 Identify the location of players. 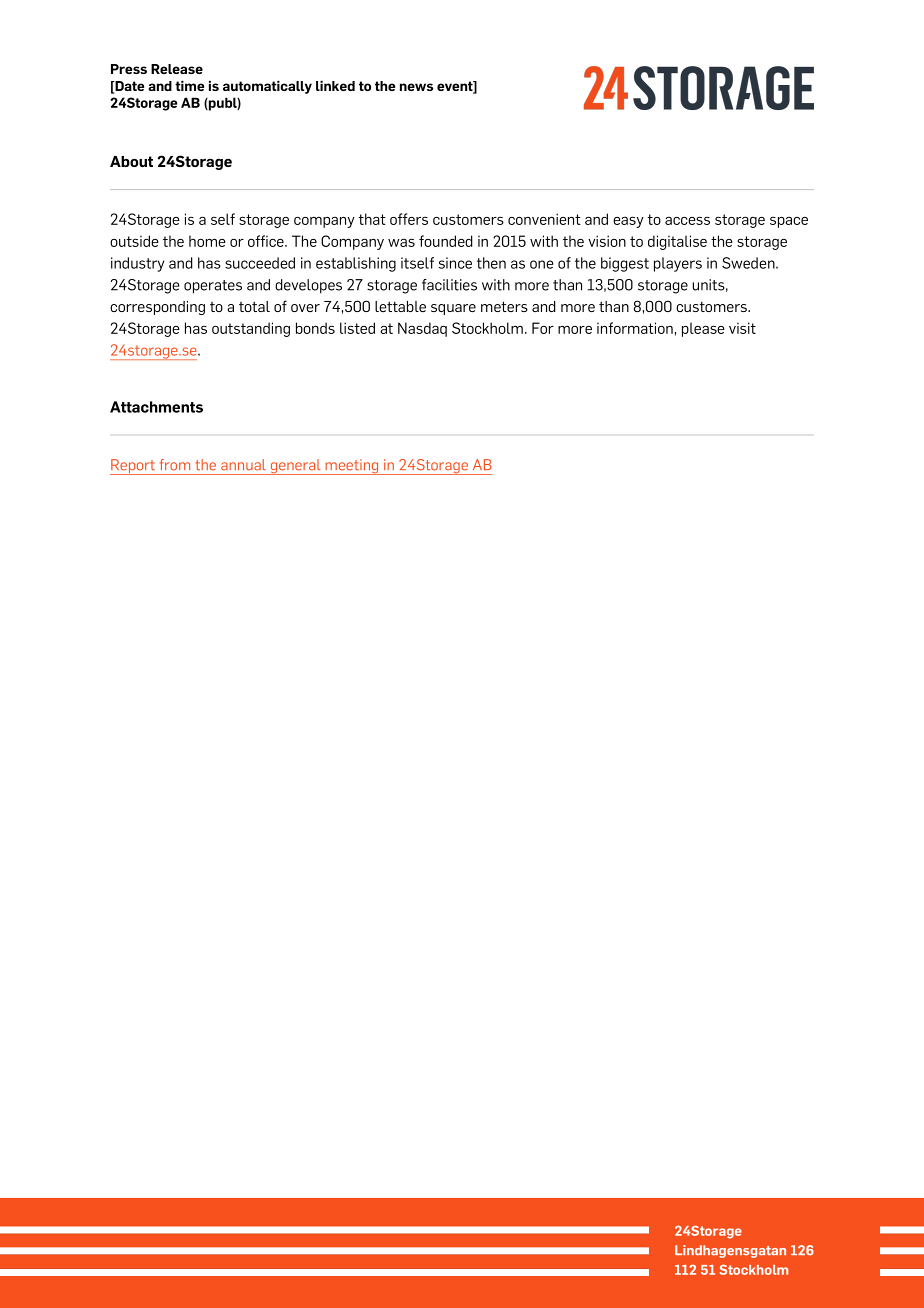
(678, 264).
